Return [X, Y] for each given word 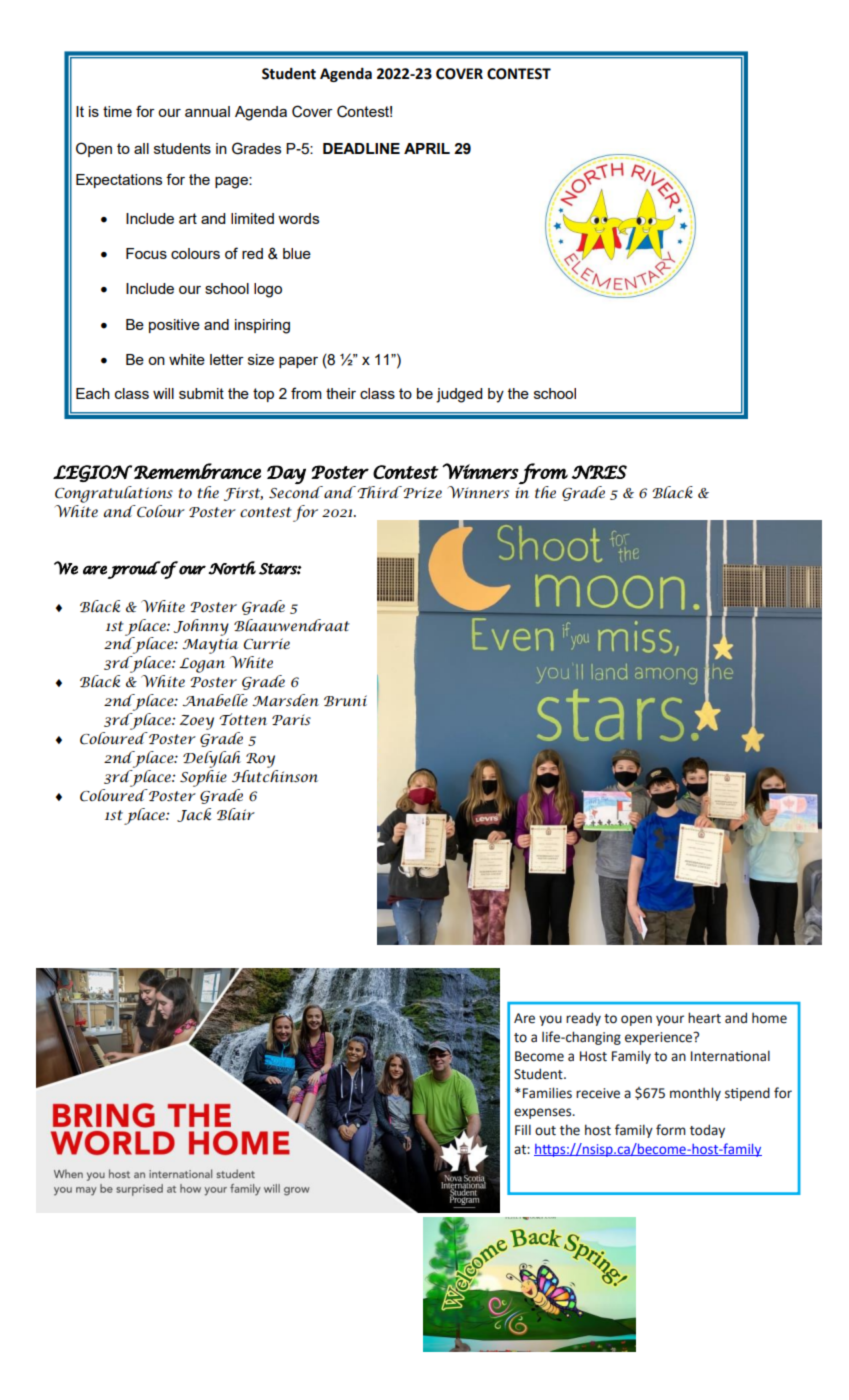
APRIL [427, 148]
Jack [194, 815]
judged [459, 395]
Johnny [201, 627]
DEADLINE [361, 148]
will [163, 393]
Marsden [285, 700]
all [141, 148]
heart [704, 1018]
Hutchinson [275, 775]
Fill [523, 1129]
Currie [266, 644]
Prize [421, 492]
